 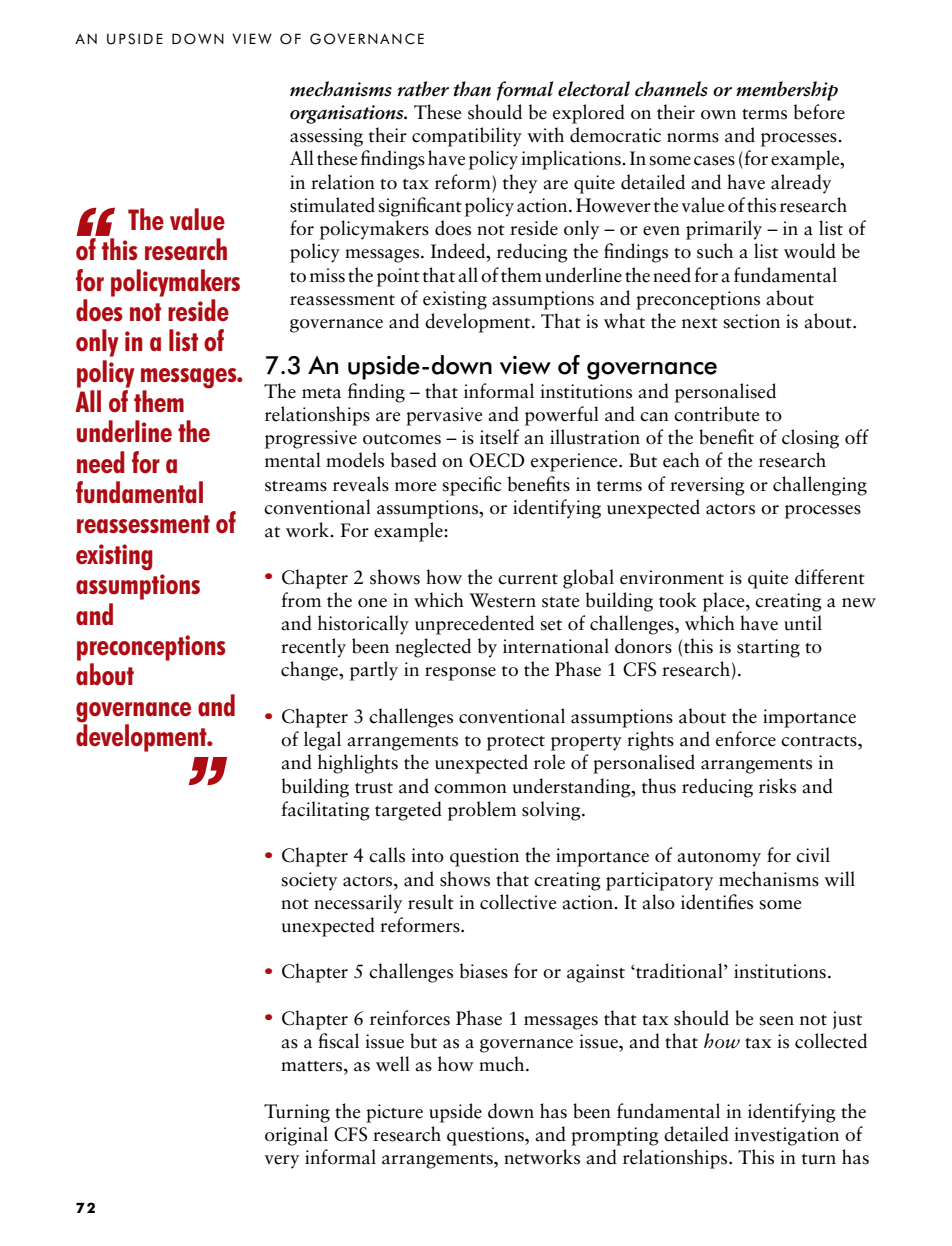 What do you see at coordinates (394, 1113) in the screenshot?
I see `picture` at bounding box center [394, 1113].
